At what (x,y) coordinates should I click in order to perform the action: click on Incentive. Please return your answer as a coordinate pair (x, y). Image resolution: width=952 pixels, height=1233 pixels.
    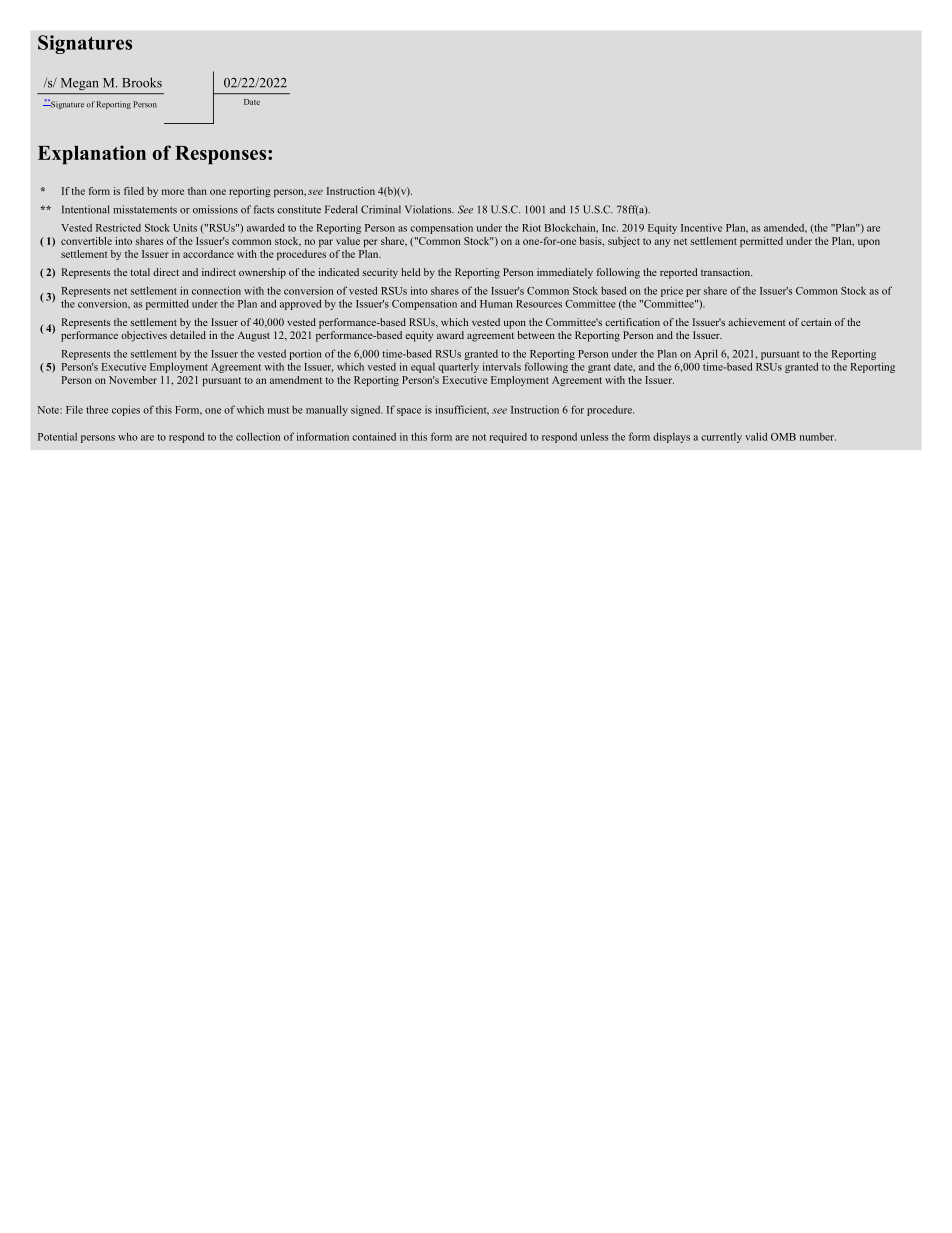
    Looking at the image, I should click on (701, 227).
